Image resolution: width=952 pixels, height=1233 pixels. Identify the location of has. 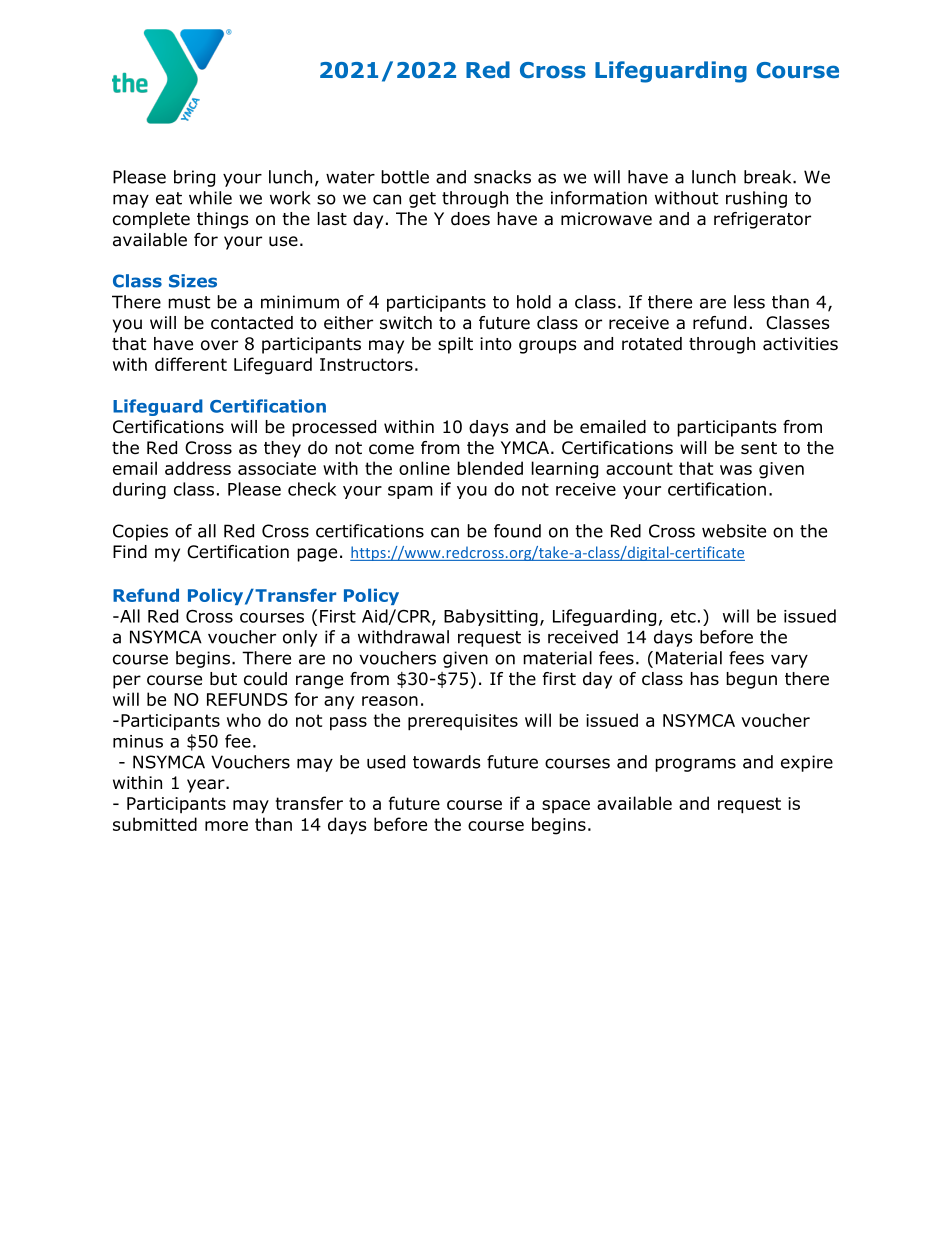
(704, 679).
